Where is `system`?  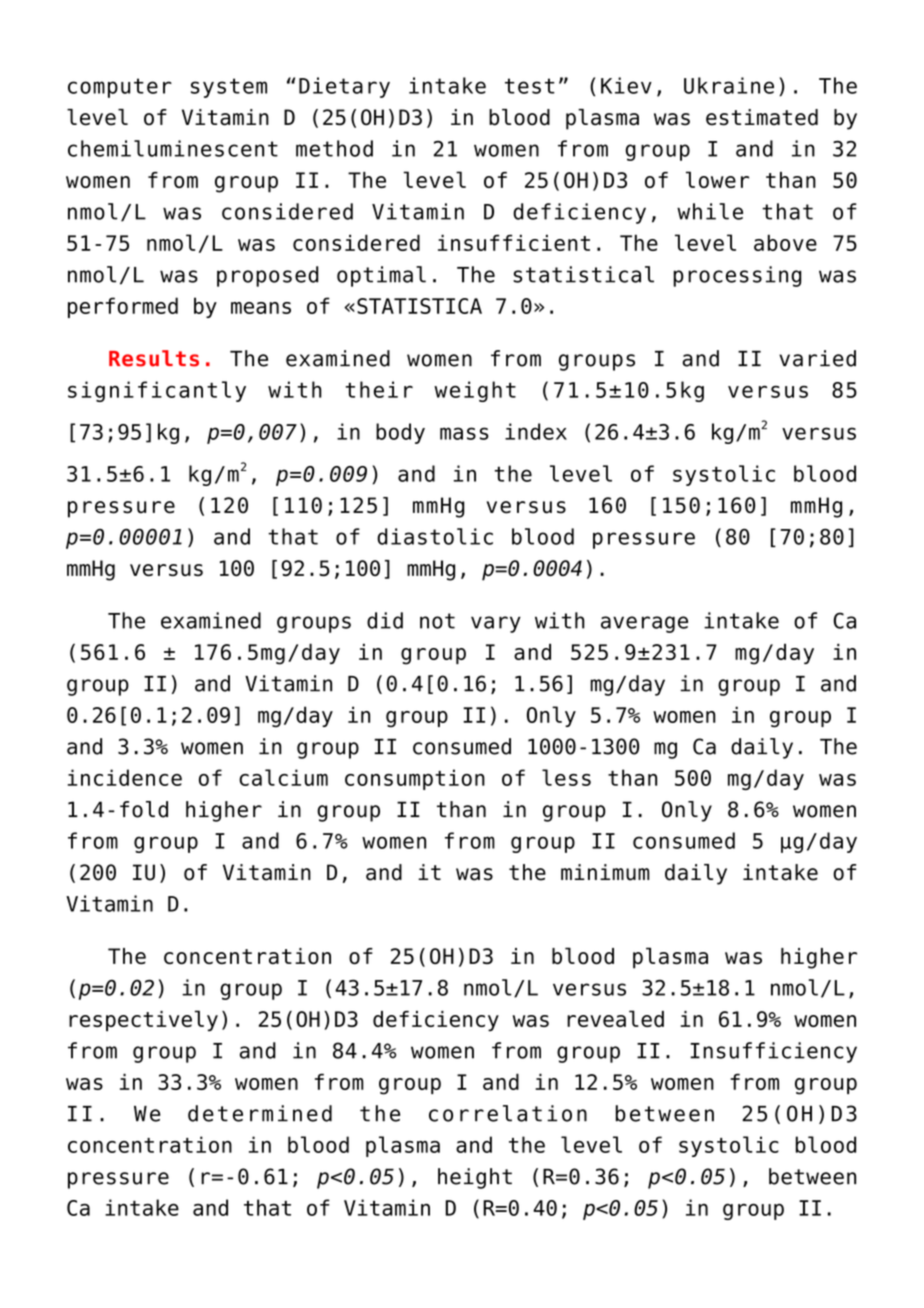
system is located at coordinates (229, 88).
